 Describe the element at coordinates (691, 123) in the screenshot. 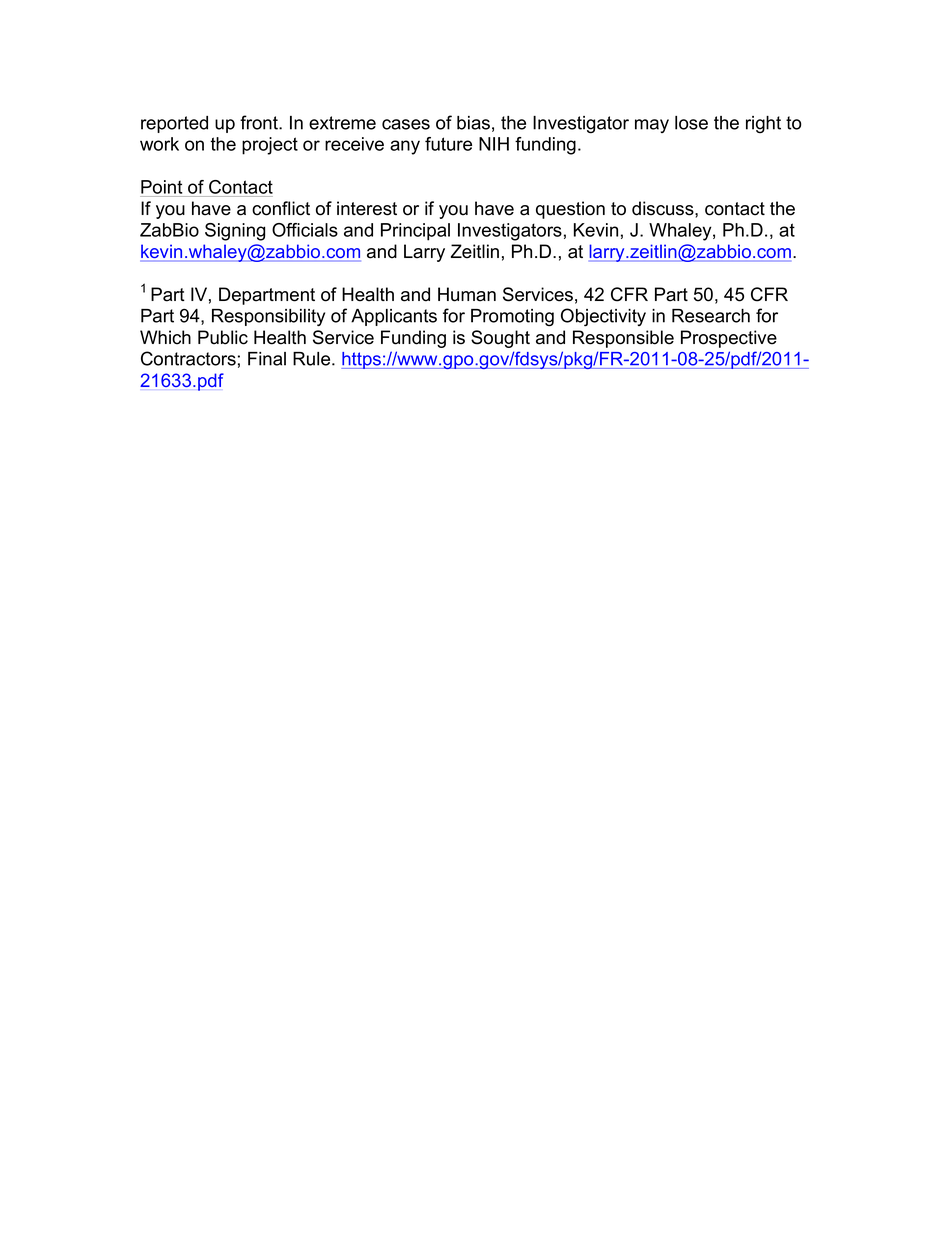

I see `lose` at that location.
